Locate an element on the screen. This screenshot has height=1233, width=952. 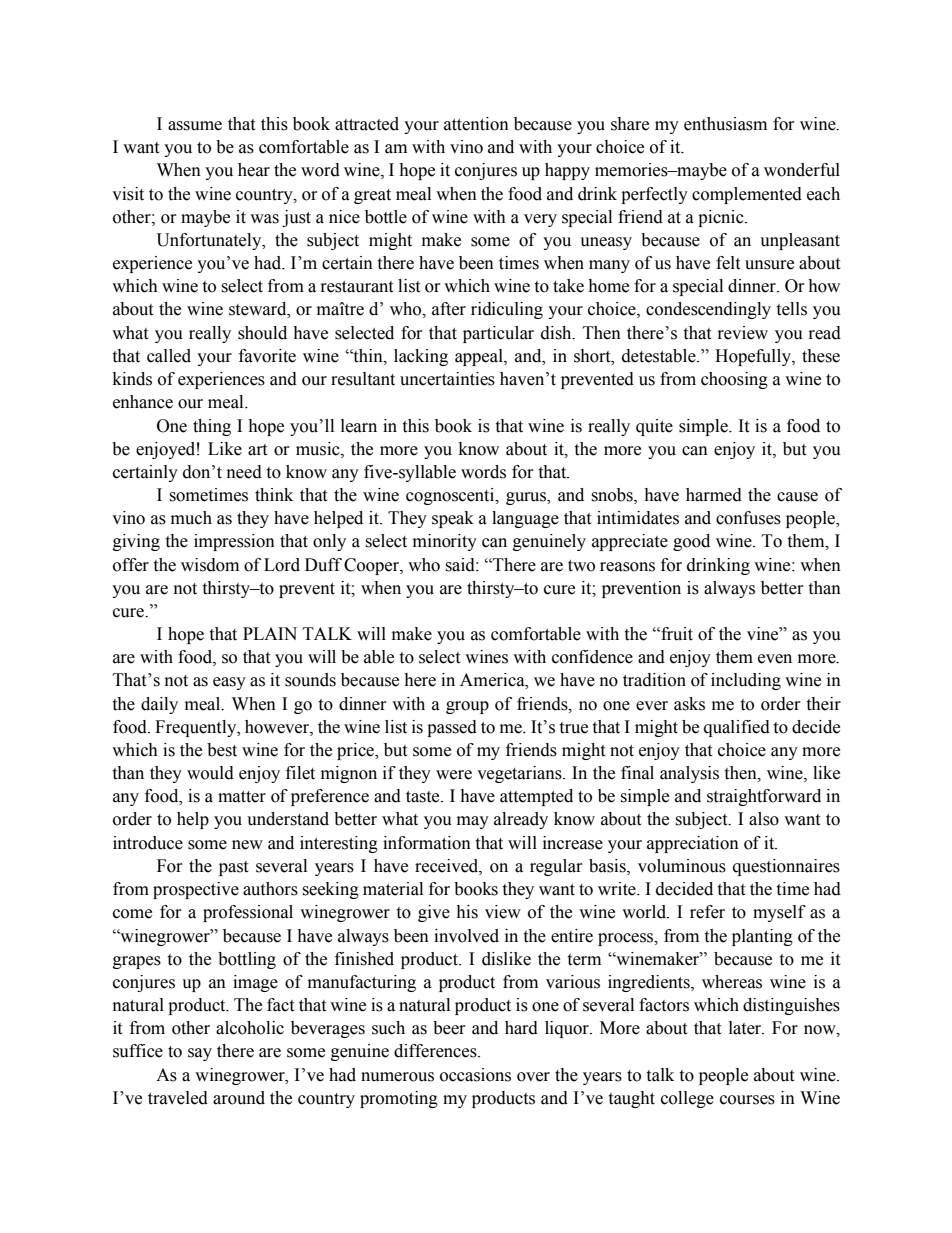
new is located at coordinates (247, 845).
